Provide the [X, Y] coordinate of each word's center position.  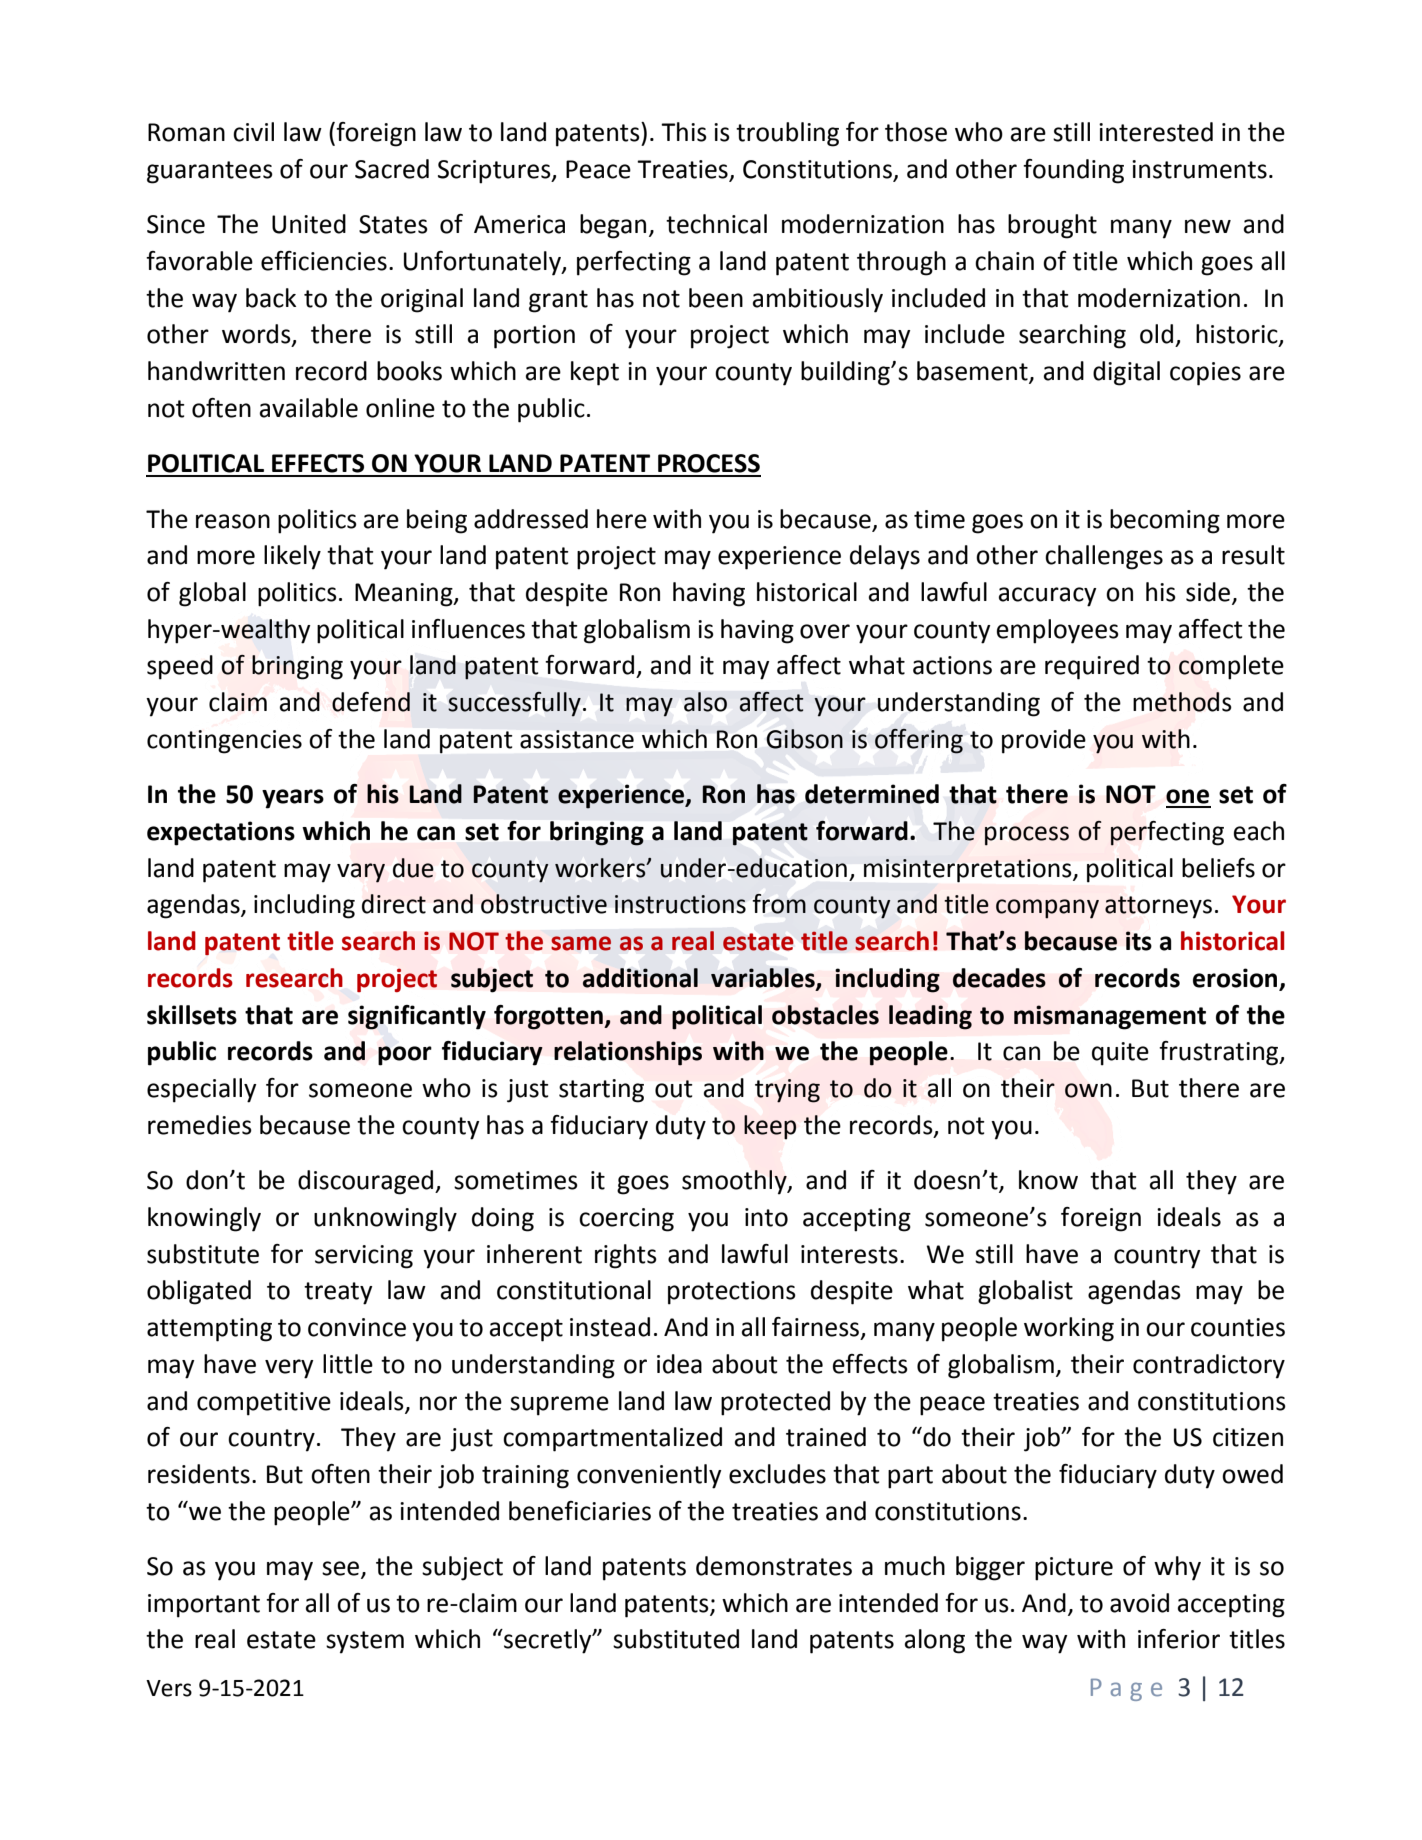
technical [716, 224]
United [309, 224]
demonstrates [774, 1566]
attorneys [1158, 907]
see [342, 1569]
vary [361, 873]
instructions [680, 904]
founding [1073, 171]
